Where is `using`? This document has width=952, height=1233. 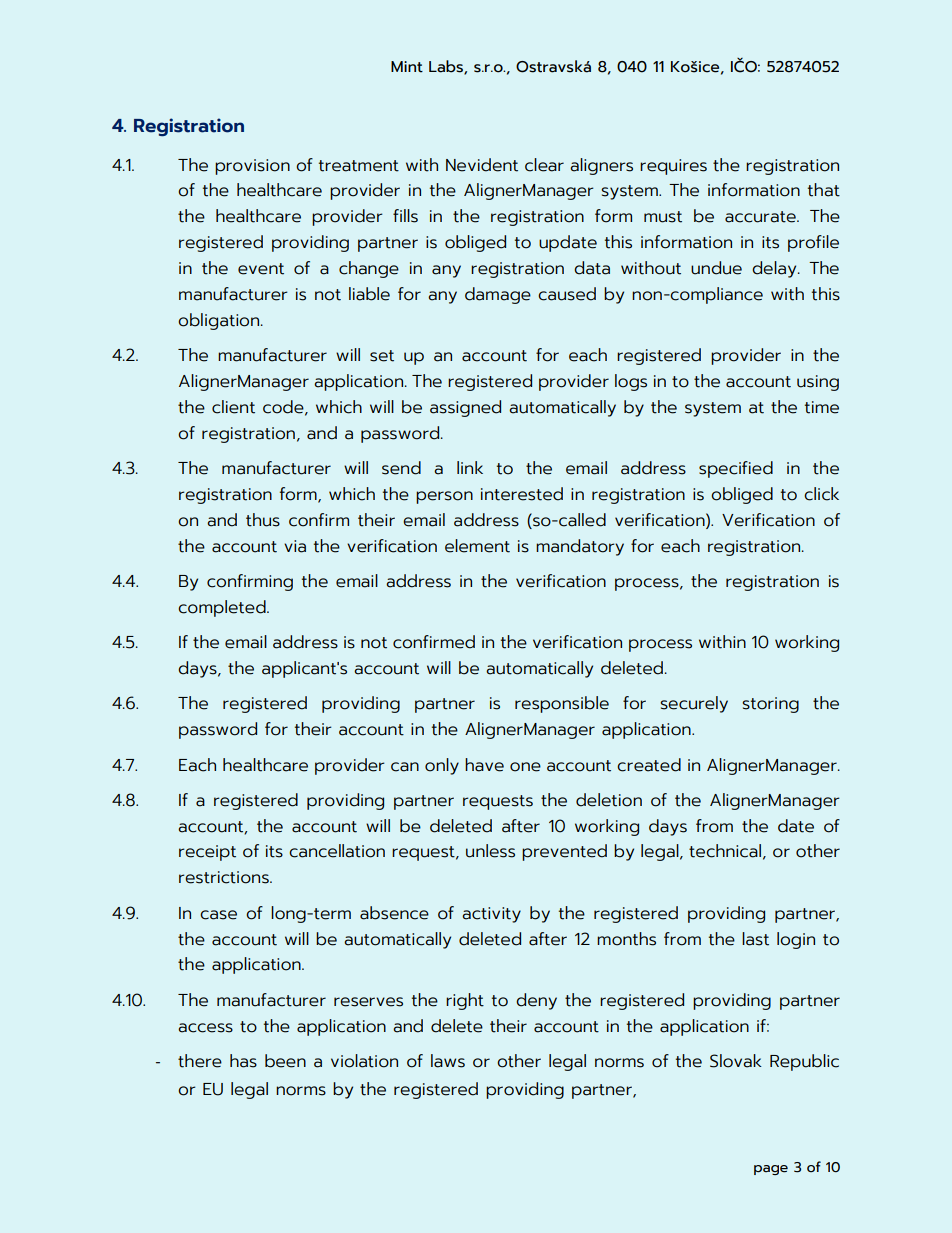
using is located at coordinates (818, 383).
